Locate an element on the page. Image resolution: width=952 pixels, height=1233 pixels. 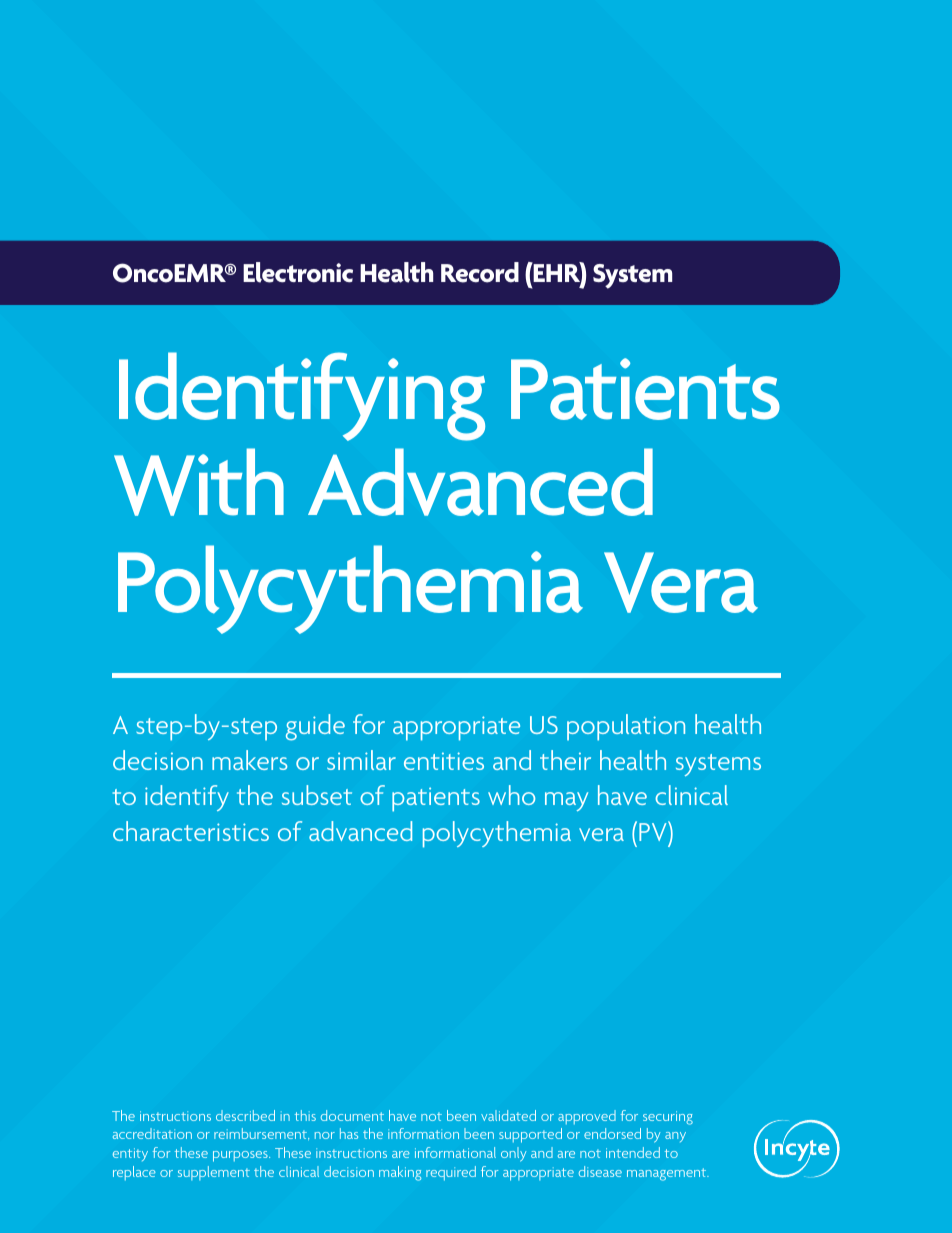
endorsed is located at coordinates (612, 1133).
